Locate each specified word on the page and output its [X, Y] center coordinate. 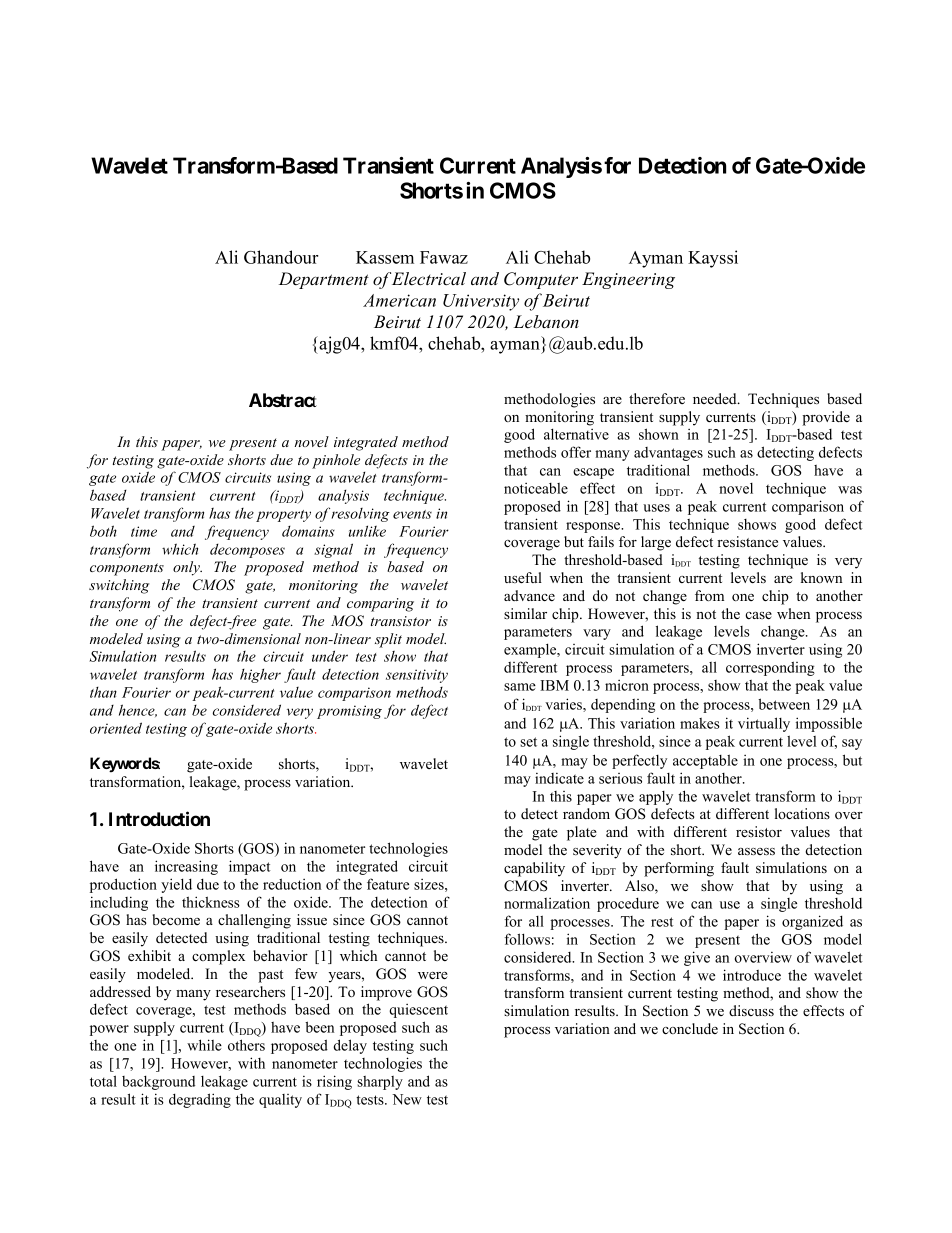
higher [260, 675]
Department [324, 280]
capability [534, 869]
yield [176, 885]
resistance [747, 541]
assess [756, 851]
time [144, 531]
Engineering [628, 280]
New [407, 1099]
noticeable [536, 488]
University [481, 302]
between [784, 704]
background [158, 1082]
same [520, 687]
